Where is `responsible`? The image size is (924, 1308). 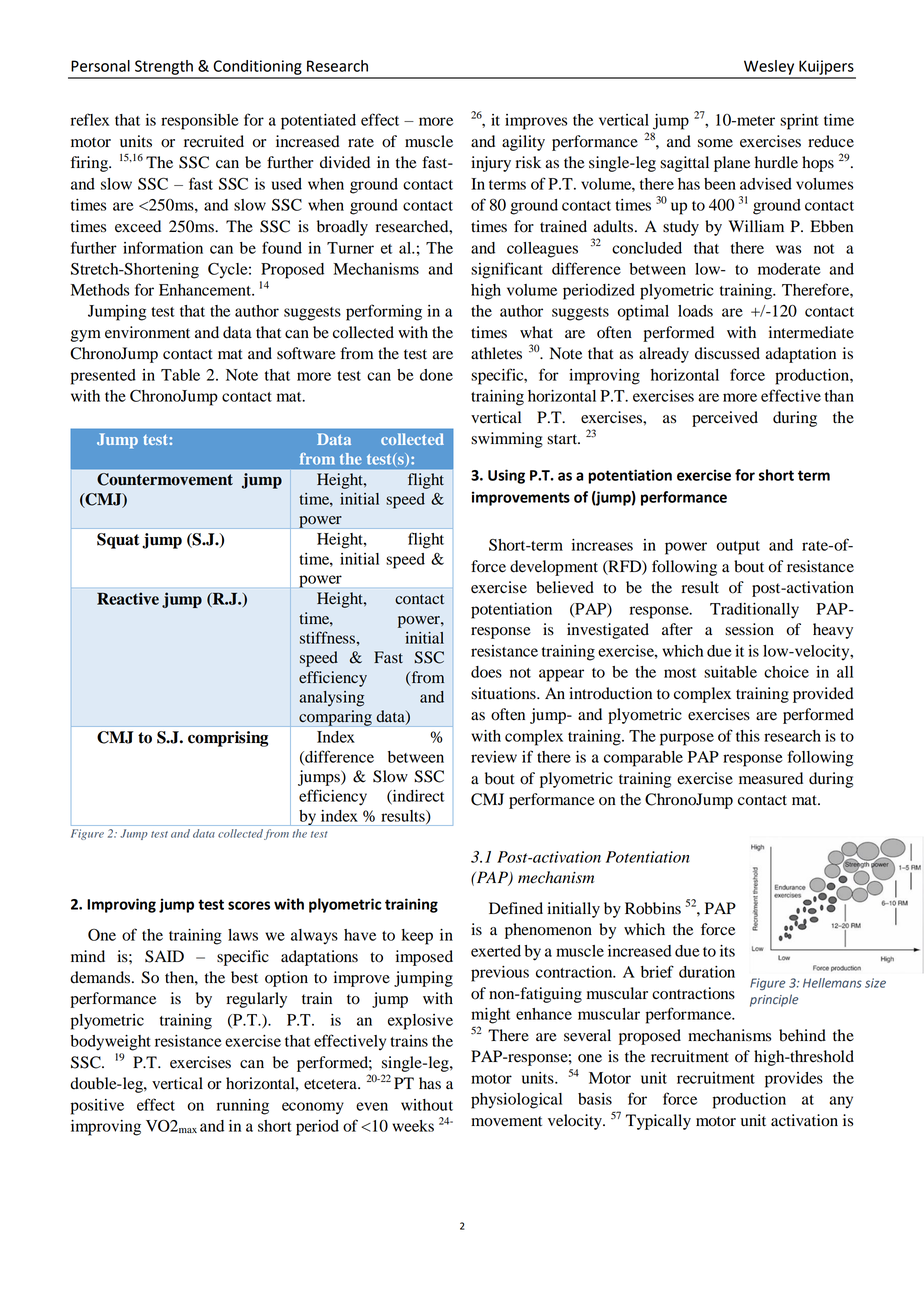
responsible is located at coordinates (200, 122).
